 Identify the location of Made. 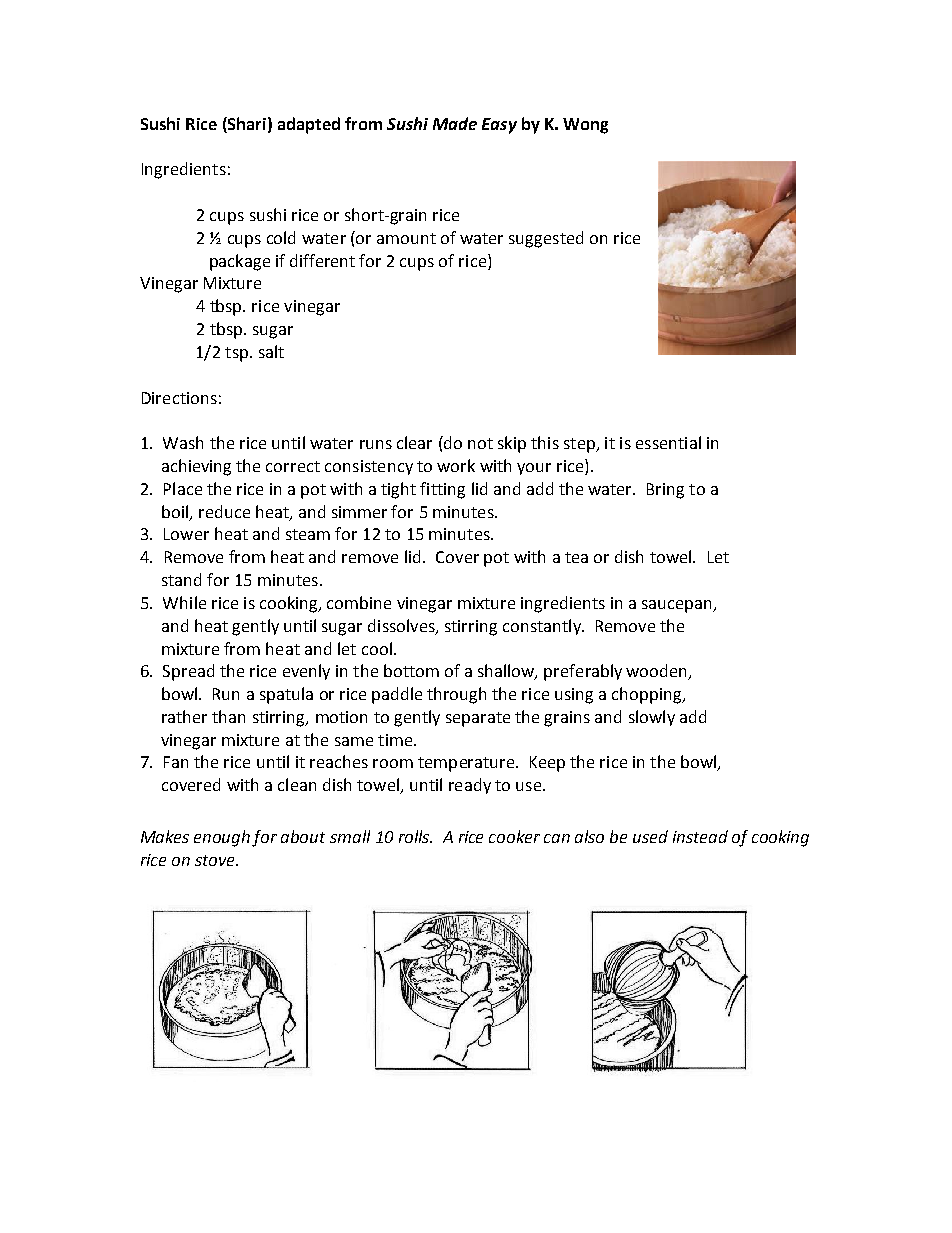
(455, 123).
